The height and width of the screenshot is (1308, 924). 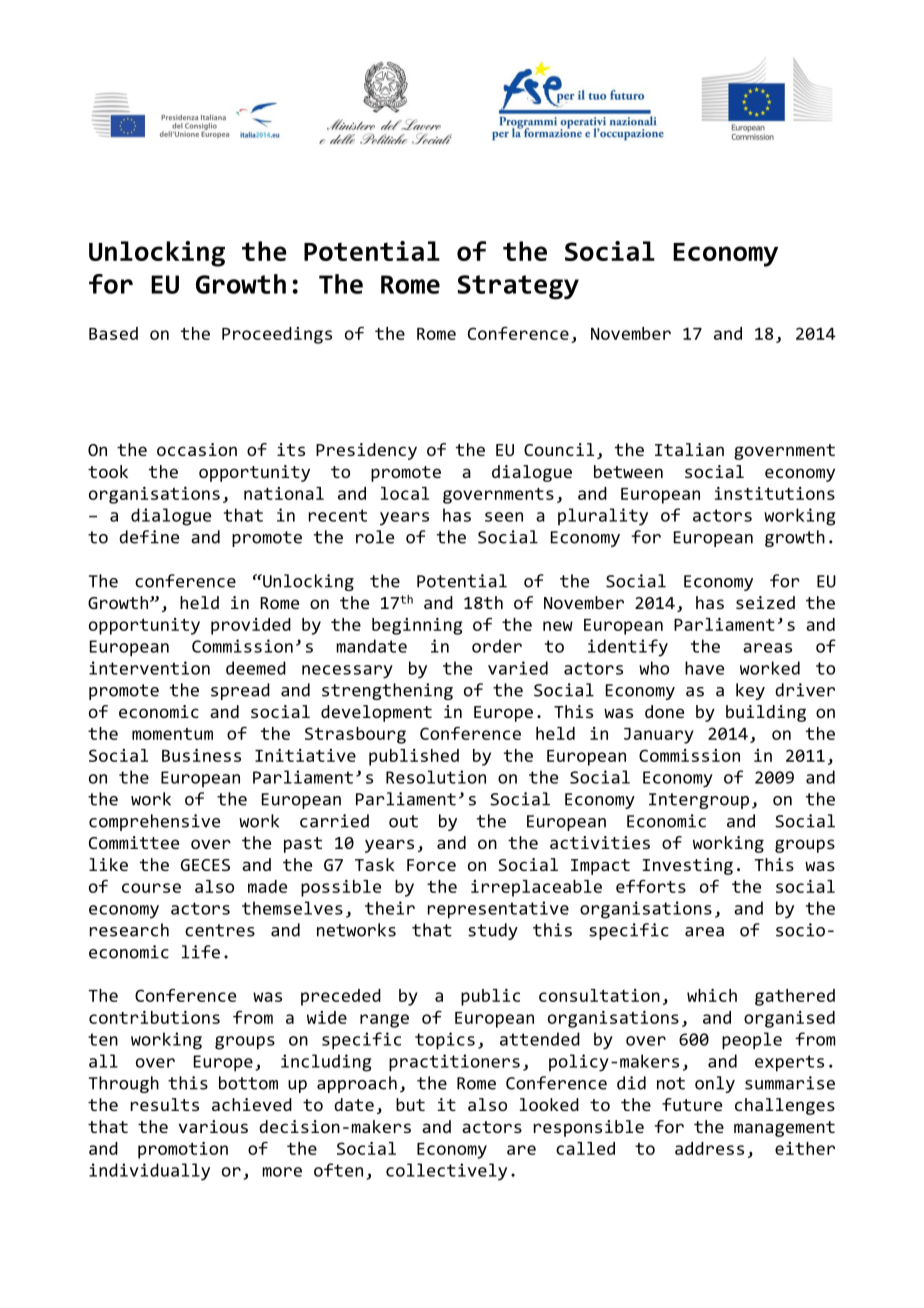 What do you see at coordinates (712, 995) in the screenshot?
I see `which` at bounding box center [712, 995].
